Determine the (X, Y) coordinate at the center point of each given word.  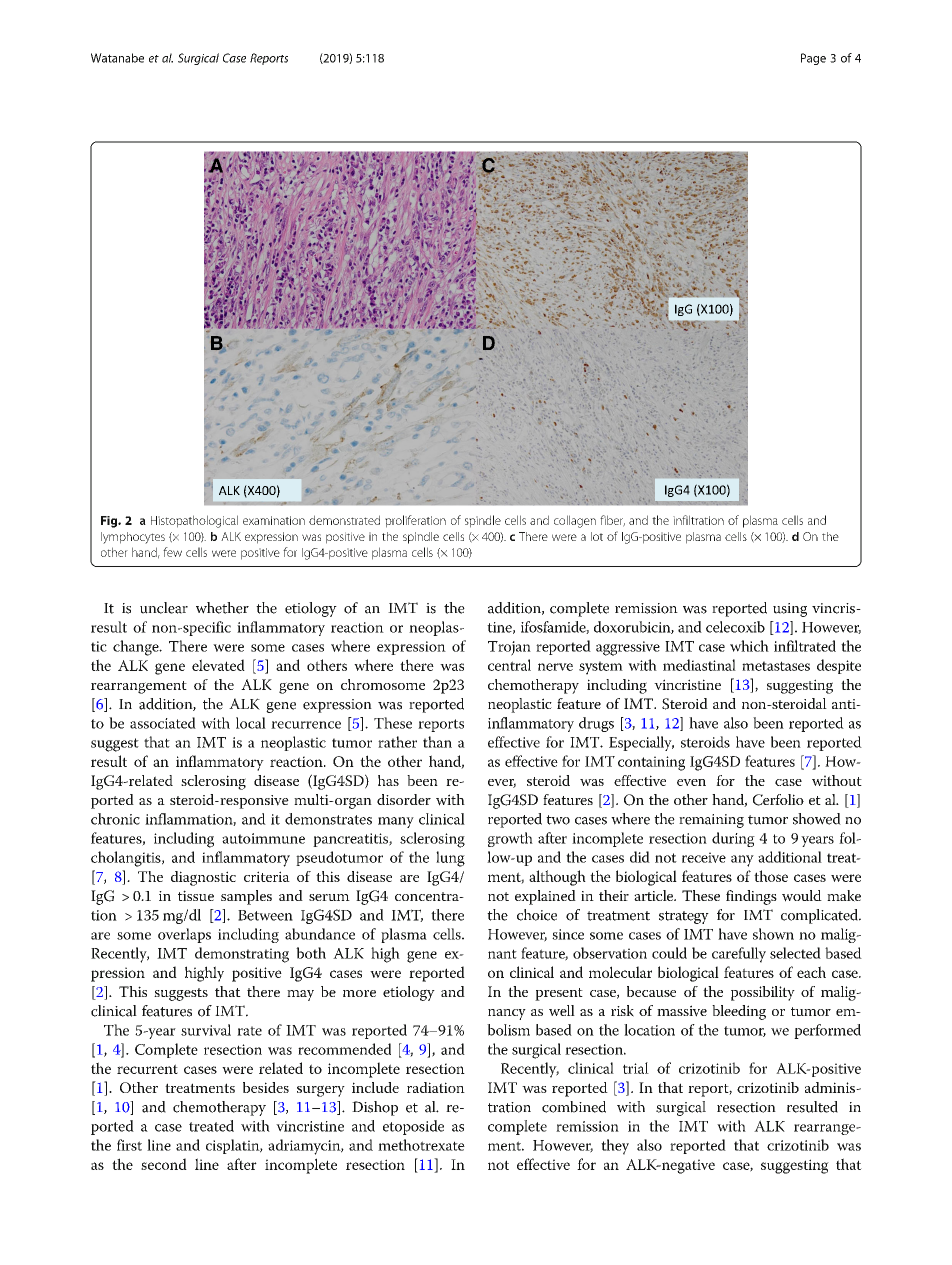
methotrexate (421, 1145)
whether (222, 608)
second (164, 1164)
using (790, 610)
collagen (575, 521)
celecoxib (735, 627)
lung (450, 859)
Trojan (509, 648)
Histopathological (194, 521)
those (771, 876)
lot (597, 536)
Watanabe (117, 58)
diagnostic (203, 878)
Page (813, 59)
